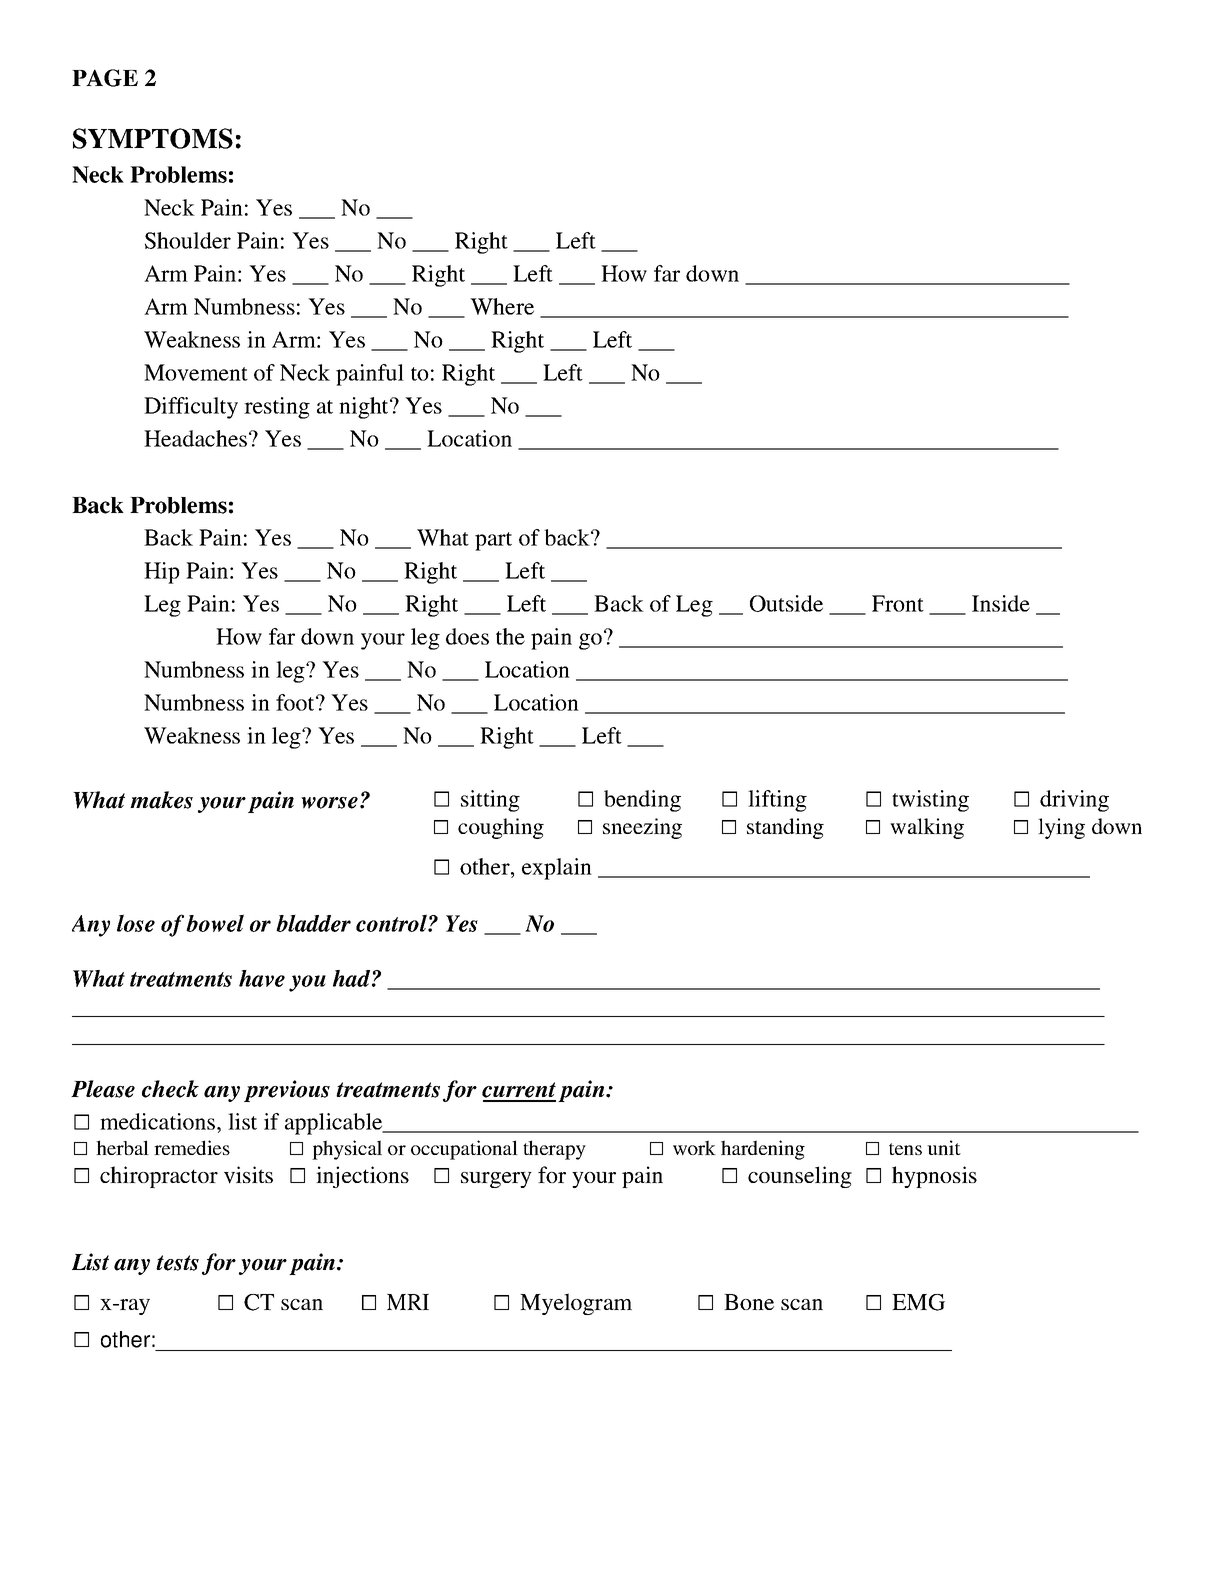  Describe the element at coordinates (177, 1263) in the screenshot. I see `tests` at that location.
